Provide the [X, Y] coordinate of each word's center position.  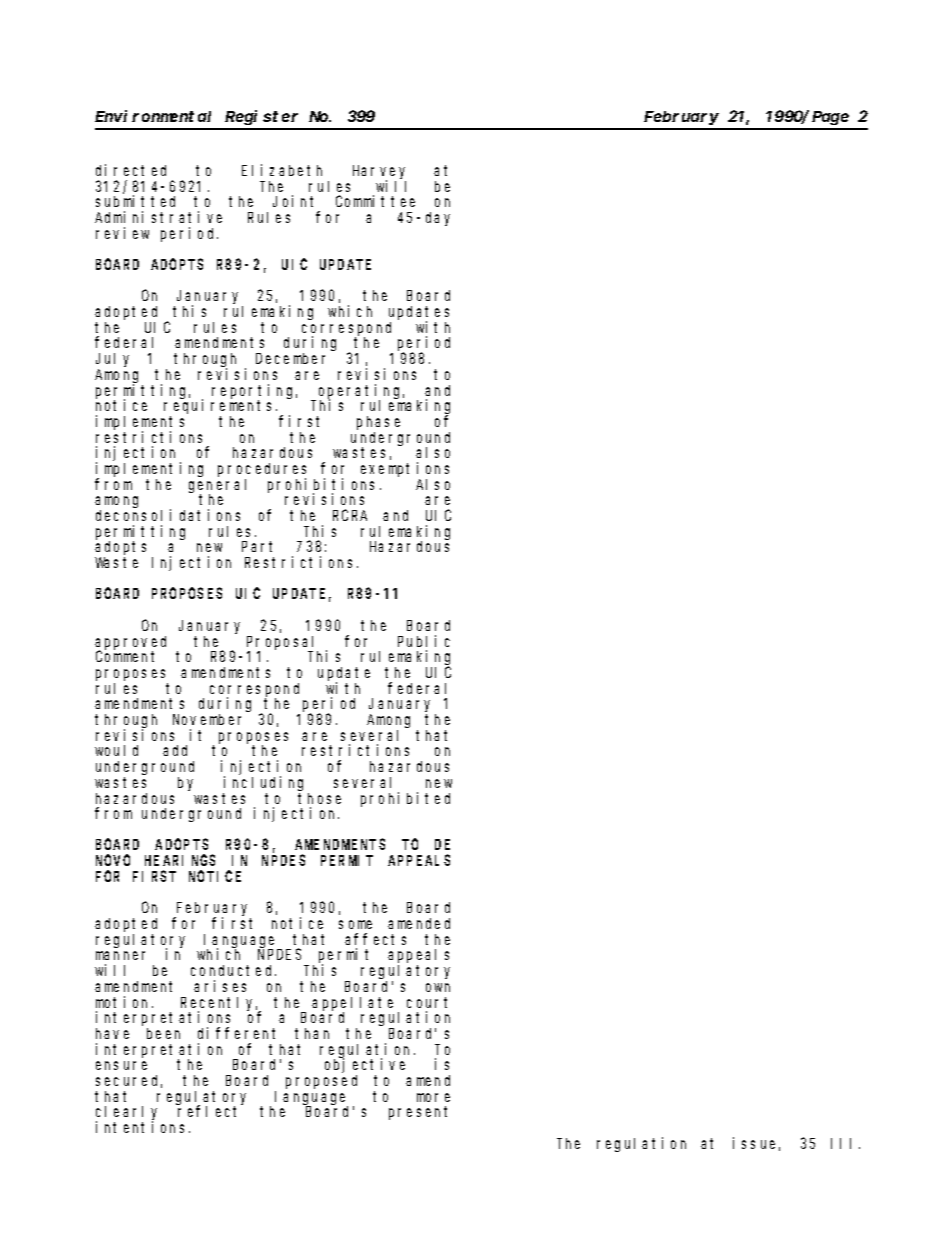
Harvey [379, 173]
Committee [375, 201]
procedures [262, 471]
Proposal [282, 644]
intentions [143, 1127]
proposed [321, 1082]
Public [424, 641]
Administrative [158, 217]
